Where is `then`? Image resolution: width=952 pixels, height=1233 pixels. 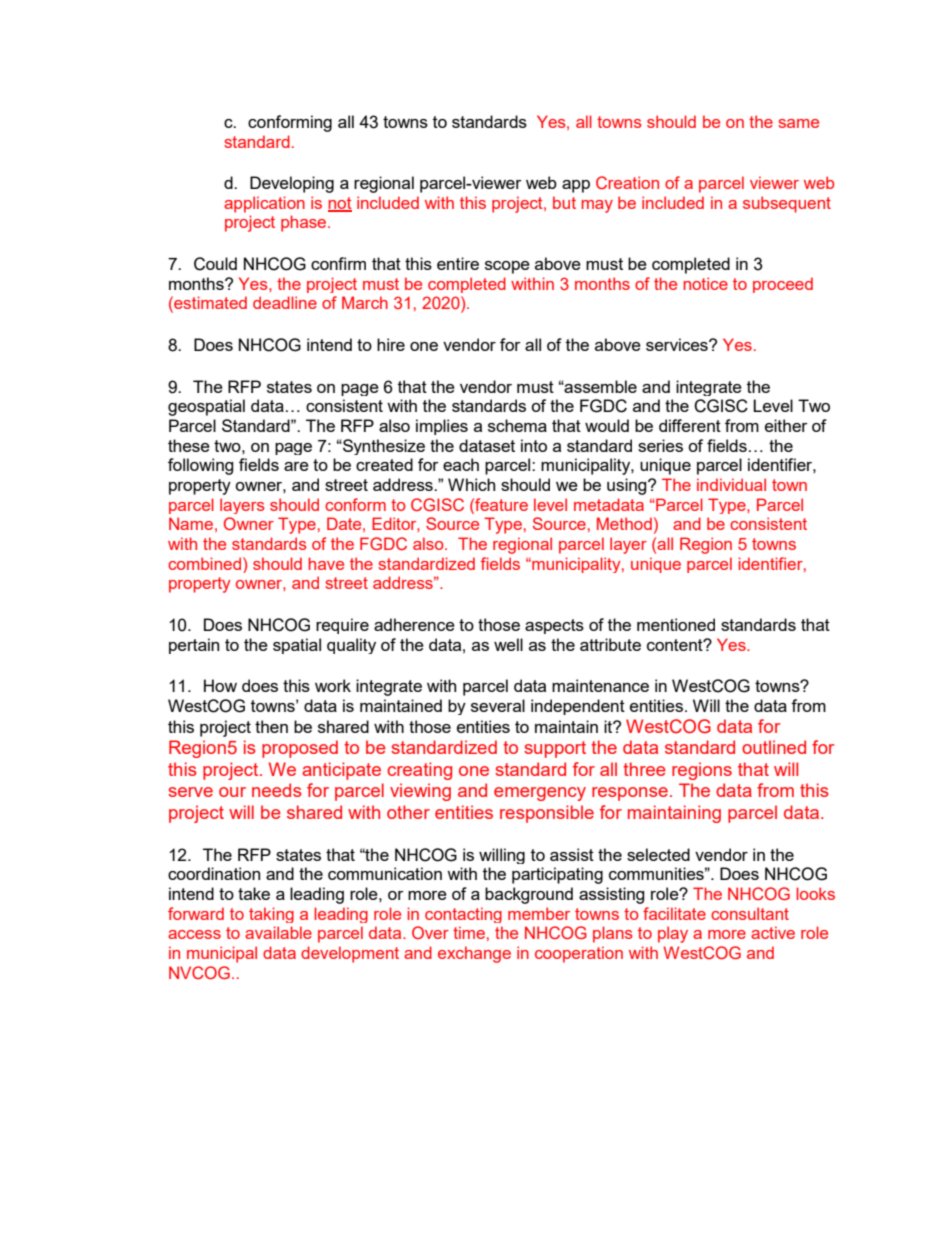 then is located at coordinates (271, 726).
